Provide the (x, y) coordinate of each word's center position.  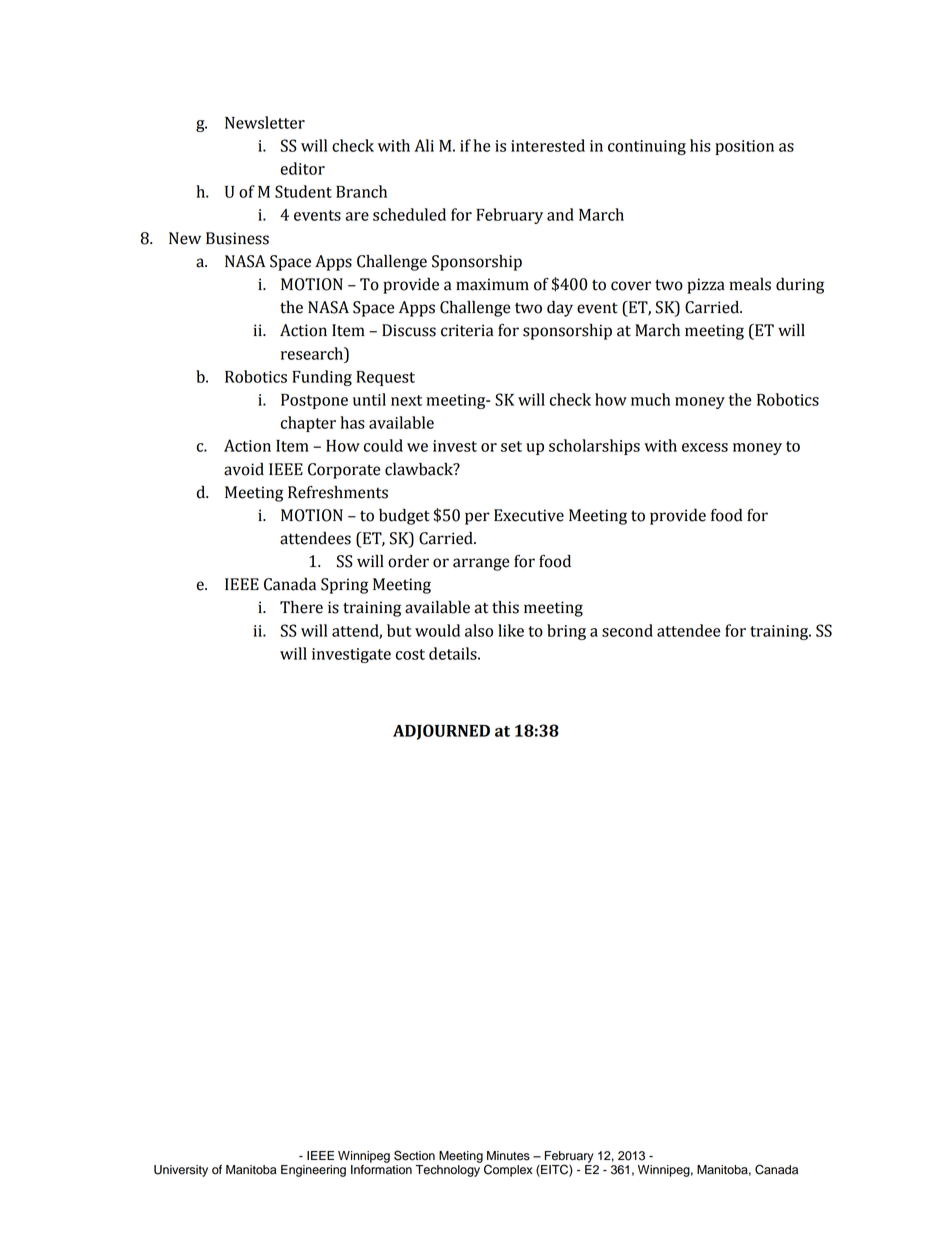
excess (705, 447)
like (511, 630)
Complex (508, 1170)
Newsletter (265, 122)
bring (566, 632)
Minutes (508, 1156)
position (744, 147)
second (627, 630)
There (301, 607)
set (511, 446)
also (479, 630)
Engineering (313, 1171)
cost (410, 654)
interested (548, 145)
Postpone (314, 401)
